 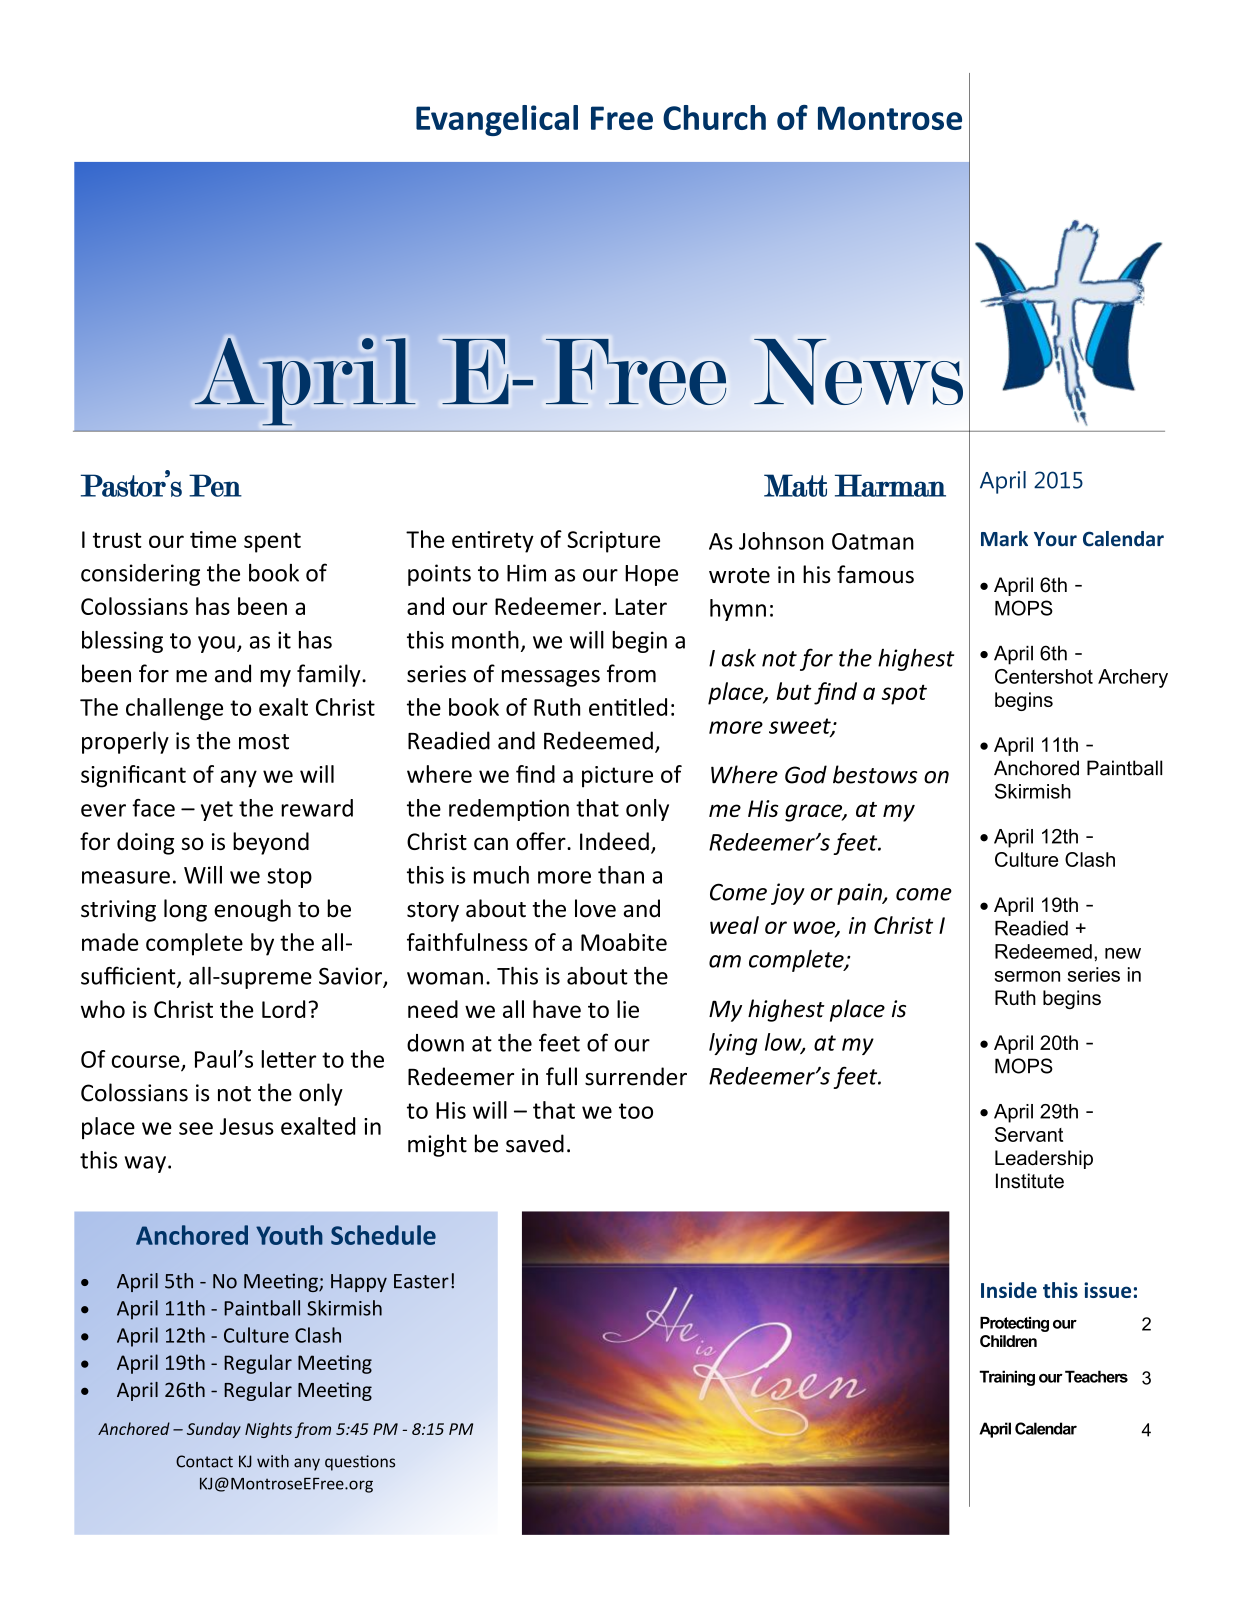 I want to click on Church, so click(x=714, y=117).
